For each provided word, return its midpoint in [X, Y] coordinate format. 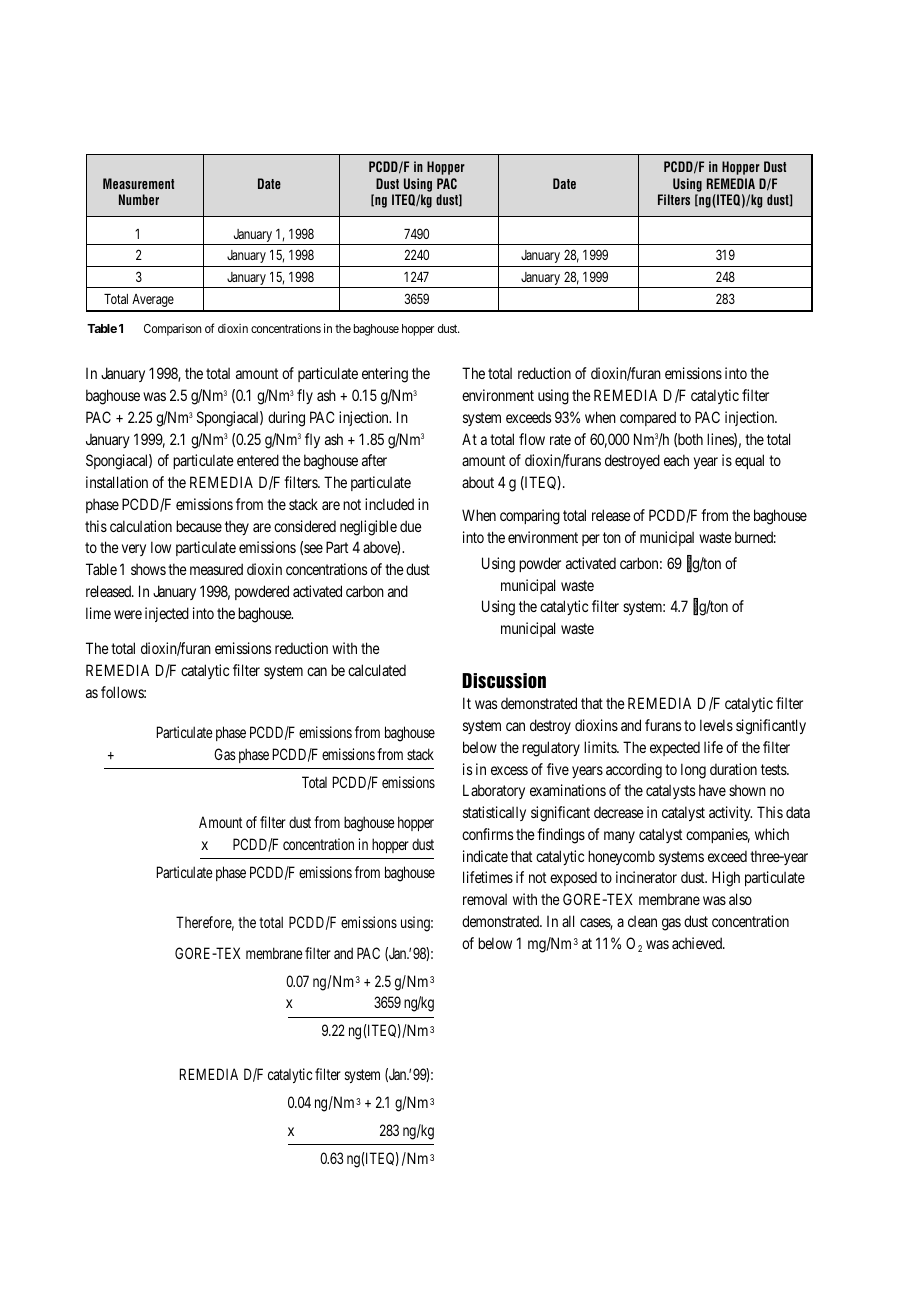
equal [749, 461]
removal [485, 899]
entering [385, 375]
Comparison [172, 330]
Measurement [138, 183]
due [411, 526]
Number [139, 199]
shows [148, 569]
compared [648, 418]
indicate [485, 856]
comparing [530, 517]
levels [716, 725]
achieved [698, 943]
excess [509, 770]
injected [167, 614]
